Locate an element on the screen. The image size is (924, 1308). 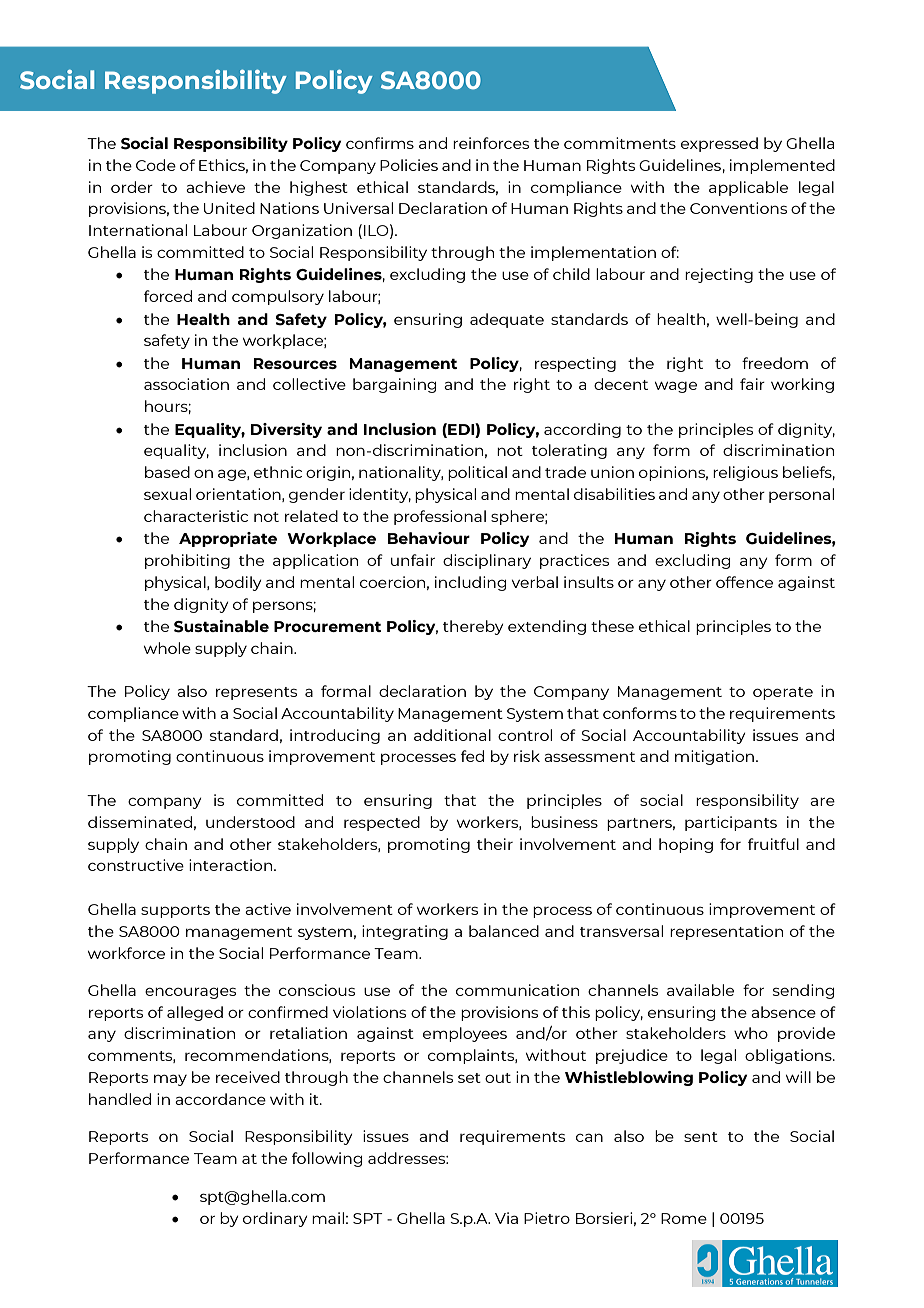
interaction is located at coordinates (232, 865).
